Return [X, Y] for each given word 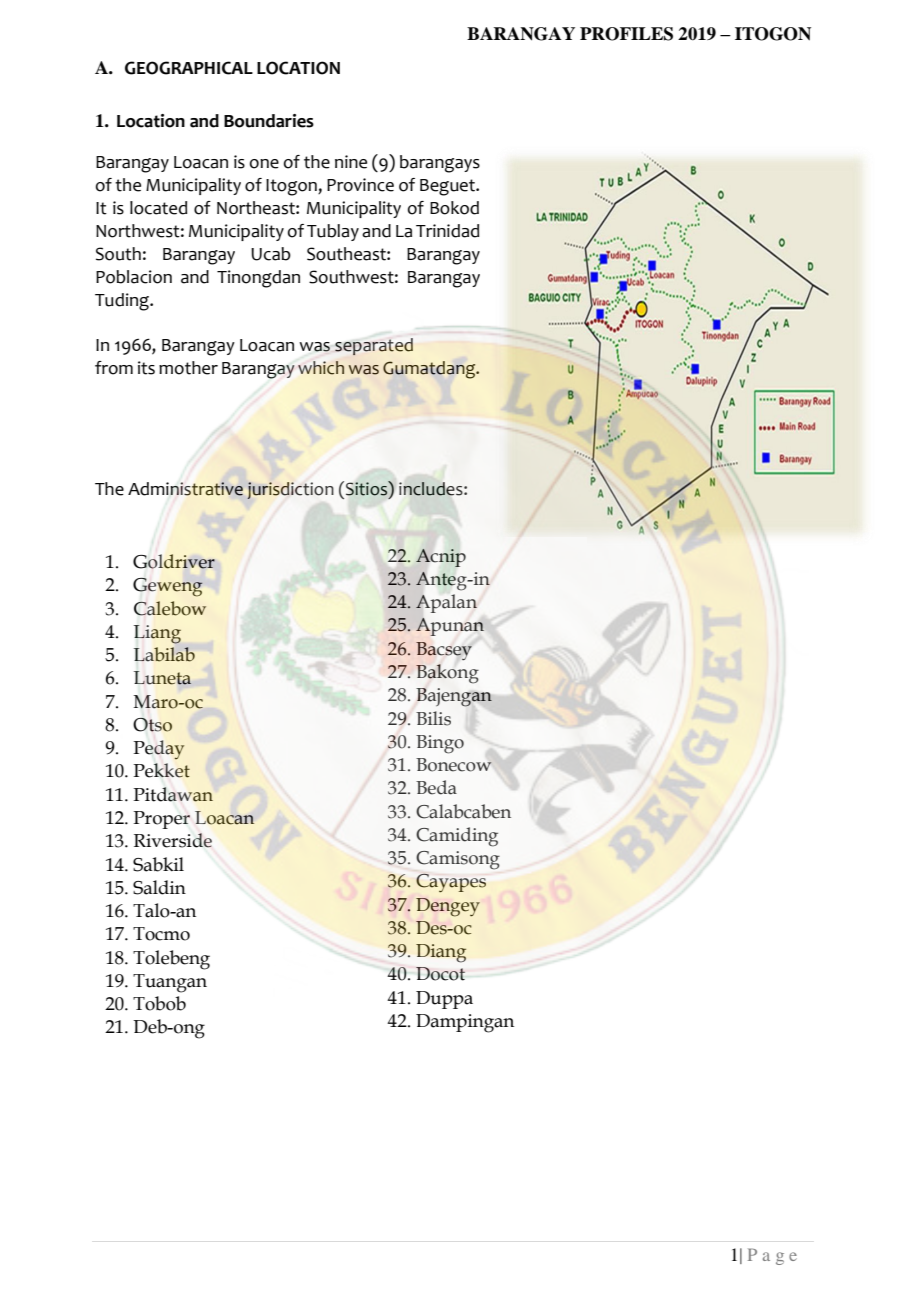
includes [432, 489]
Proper [161, 820]
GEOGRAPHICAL [189, 68]
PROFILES [626, 34]
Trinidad [447, 231]
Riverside [173, 840]
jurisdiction [290, 490]
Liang [157, 634]
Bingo [440, 744]
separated [374, 346]
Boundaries [269, 121]
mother [188, 368]
